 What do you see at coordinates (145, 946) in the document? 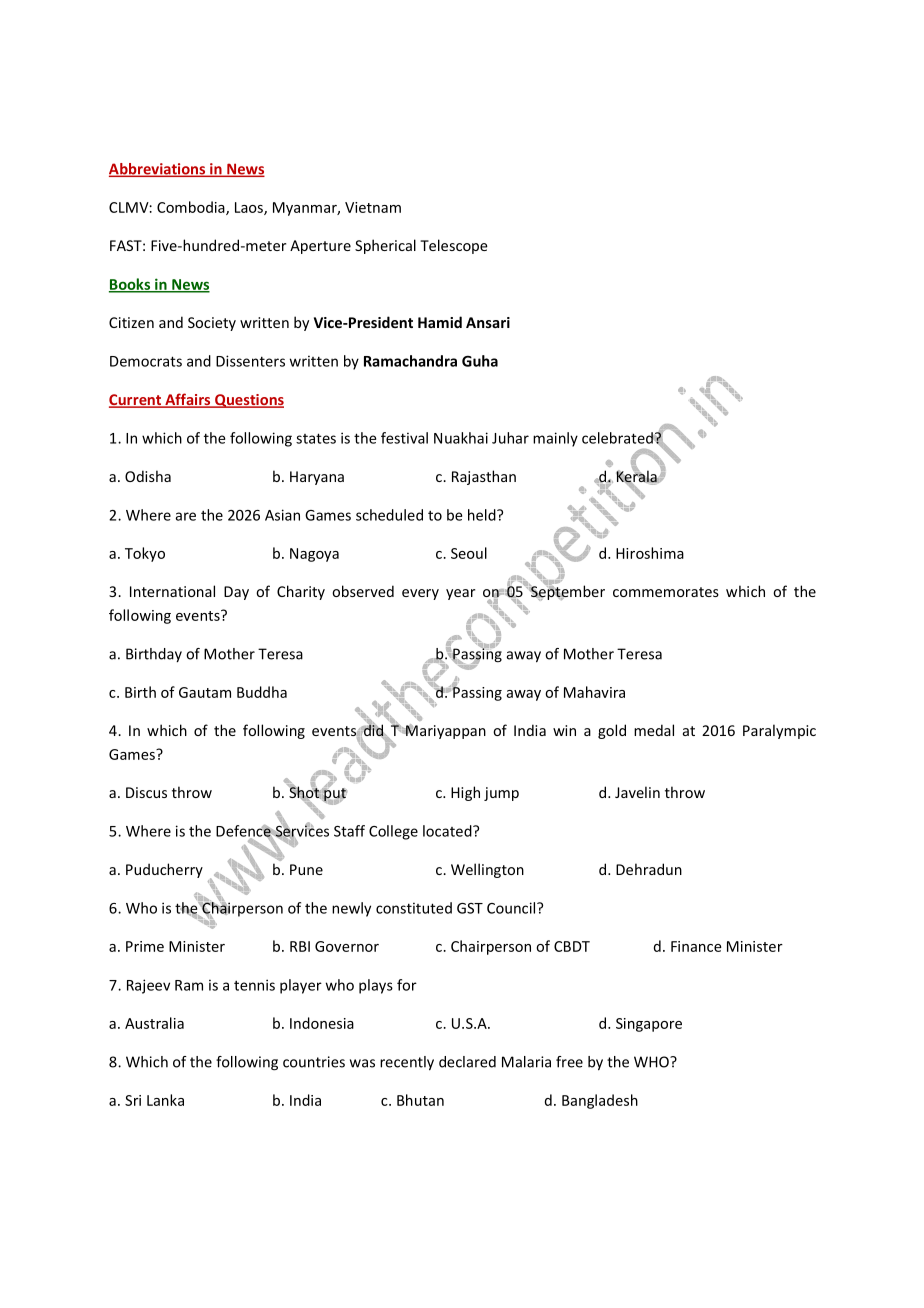
I see `Prime` at bounding box center [145, 946].
